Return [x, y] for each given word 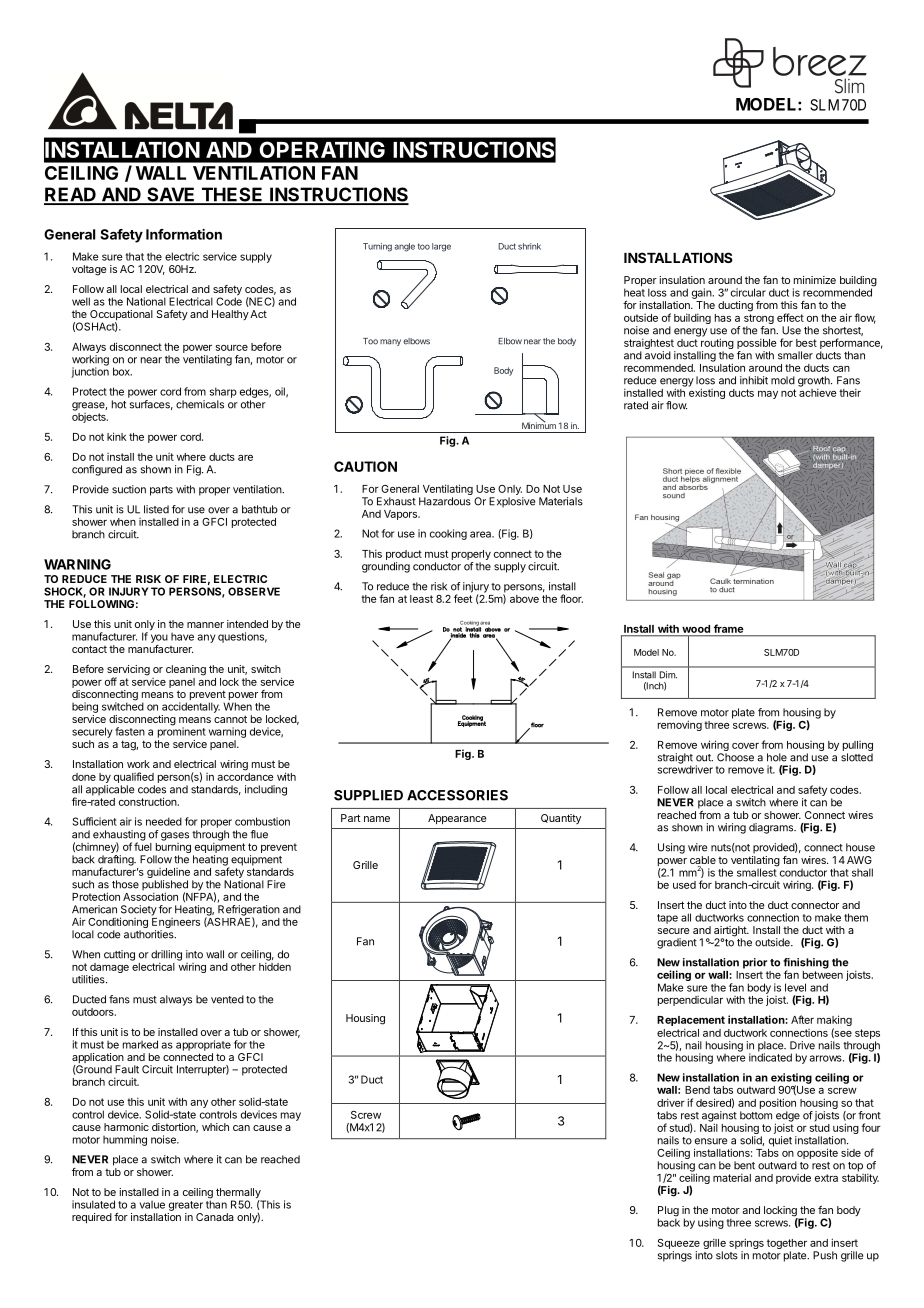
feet [463, 598]
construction [148, 801]
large [441, 247]
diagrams [772, 828]
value [152, 1205]
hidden [275, 966]
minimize [815, 280]
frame [728, 628]
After [802, 1019]
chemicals [200, 404]
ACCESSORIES [457, 795]
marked [140, 1044]
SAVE [171, 195]
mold [783, 380]
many [390, 342]
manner [205, 625]
